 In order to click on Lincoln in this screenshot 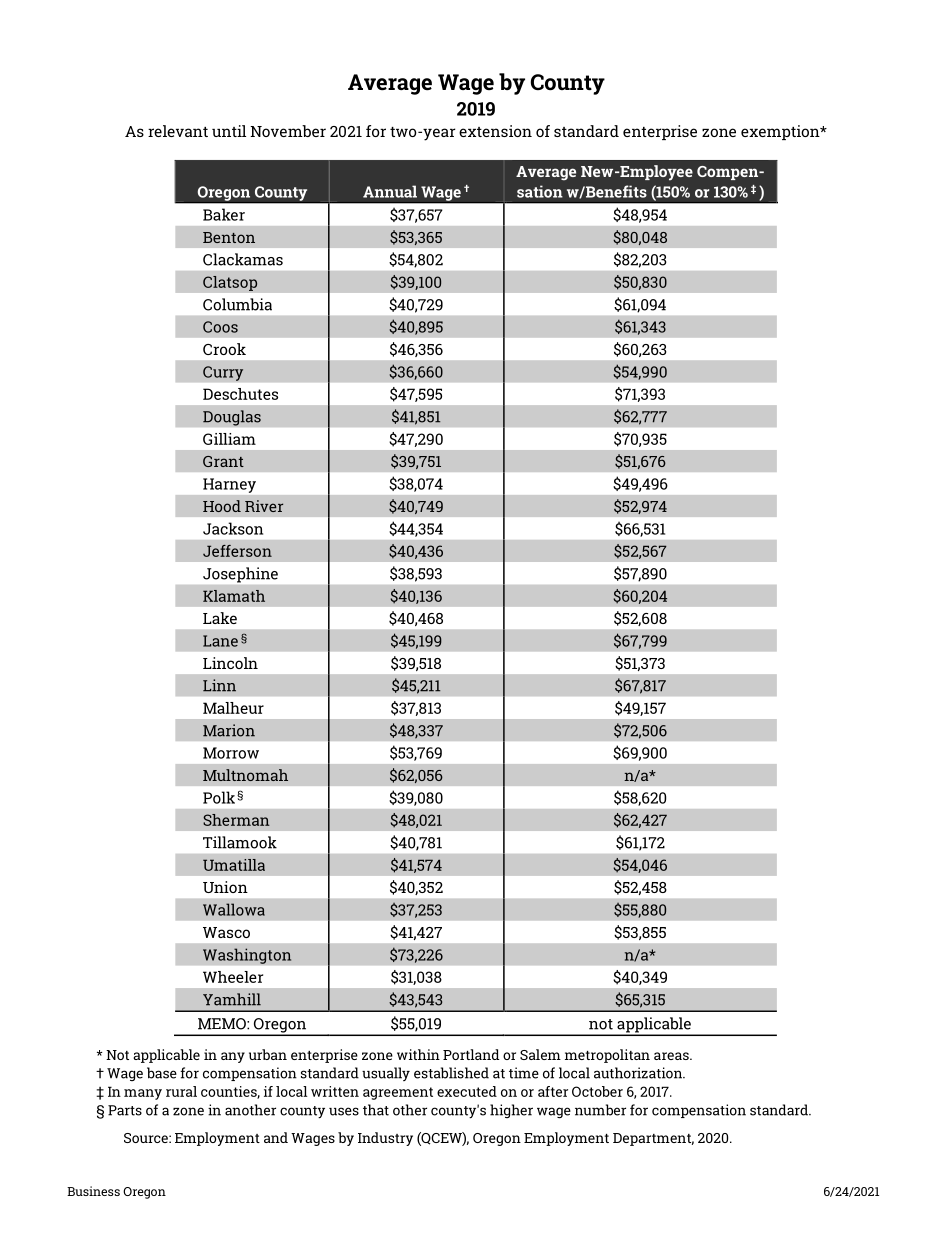, I will do `click(230, 663)`.
